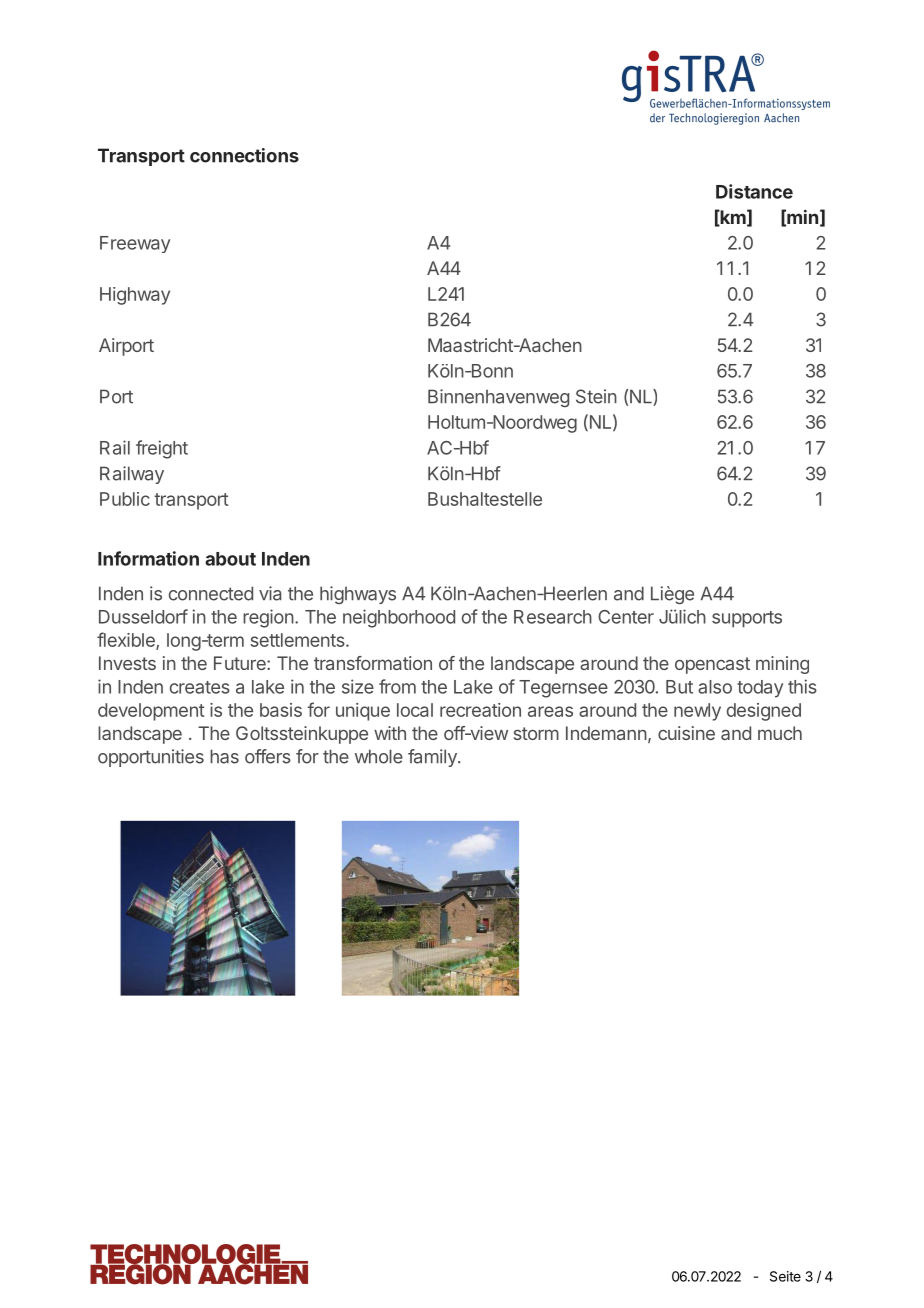 The height and width of the screenshot is (1308, 924). What do you see at coordinates (244, 155) in the screenshot?
I see `connections` at bounding box center [244, 155].
